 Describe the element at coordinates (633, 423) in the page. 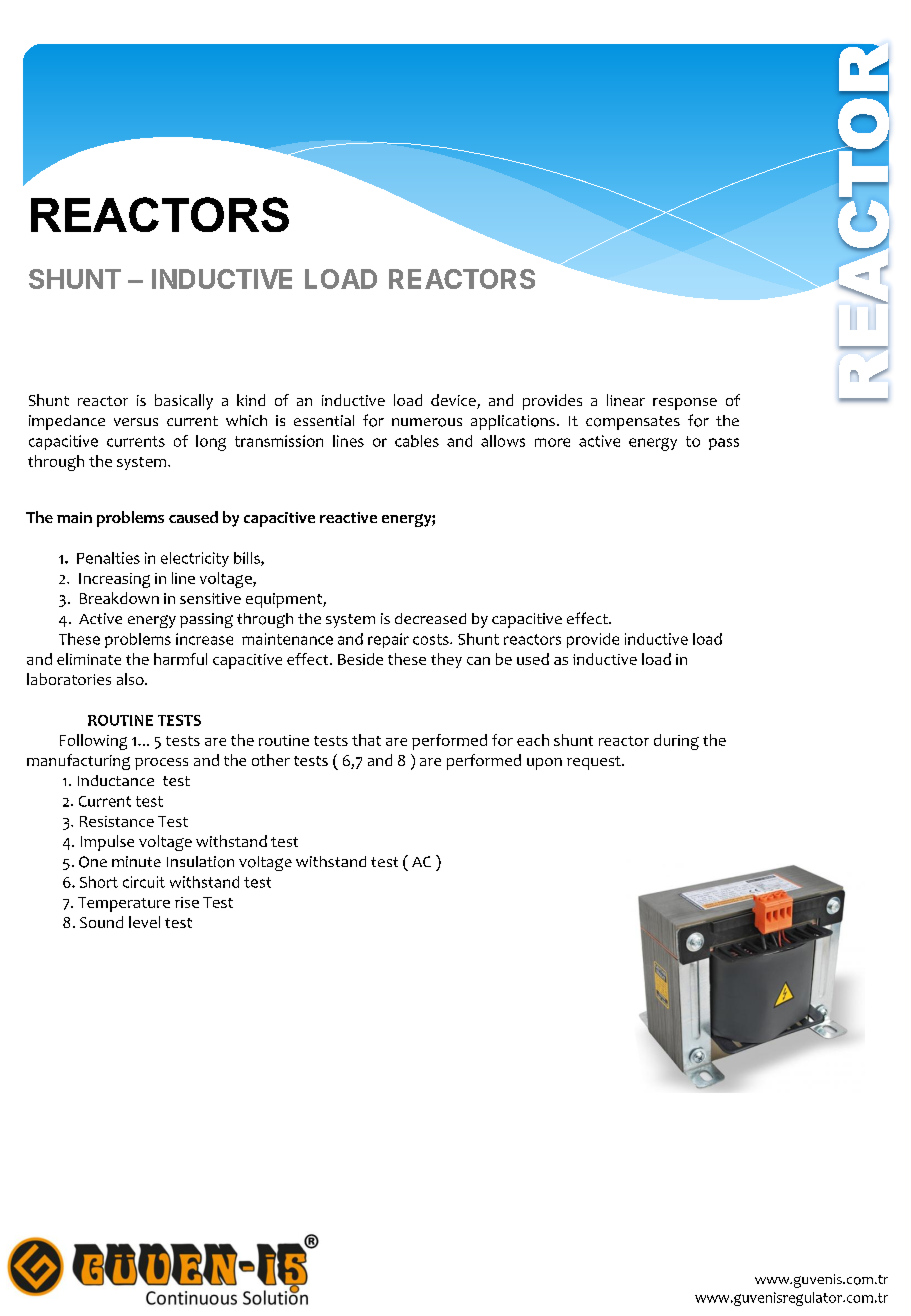

I see `compensates` at that location.
